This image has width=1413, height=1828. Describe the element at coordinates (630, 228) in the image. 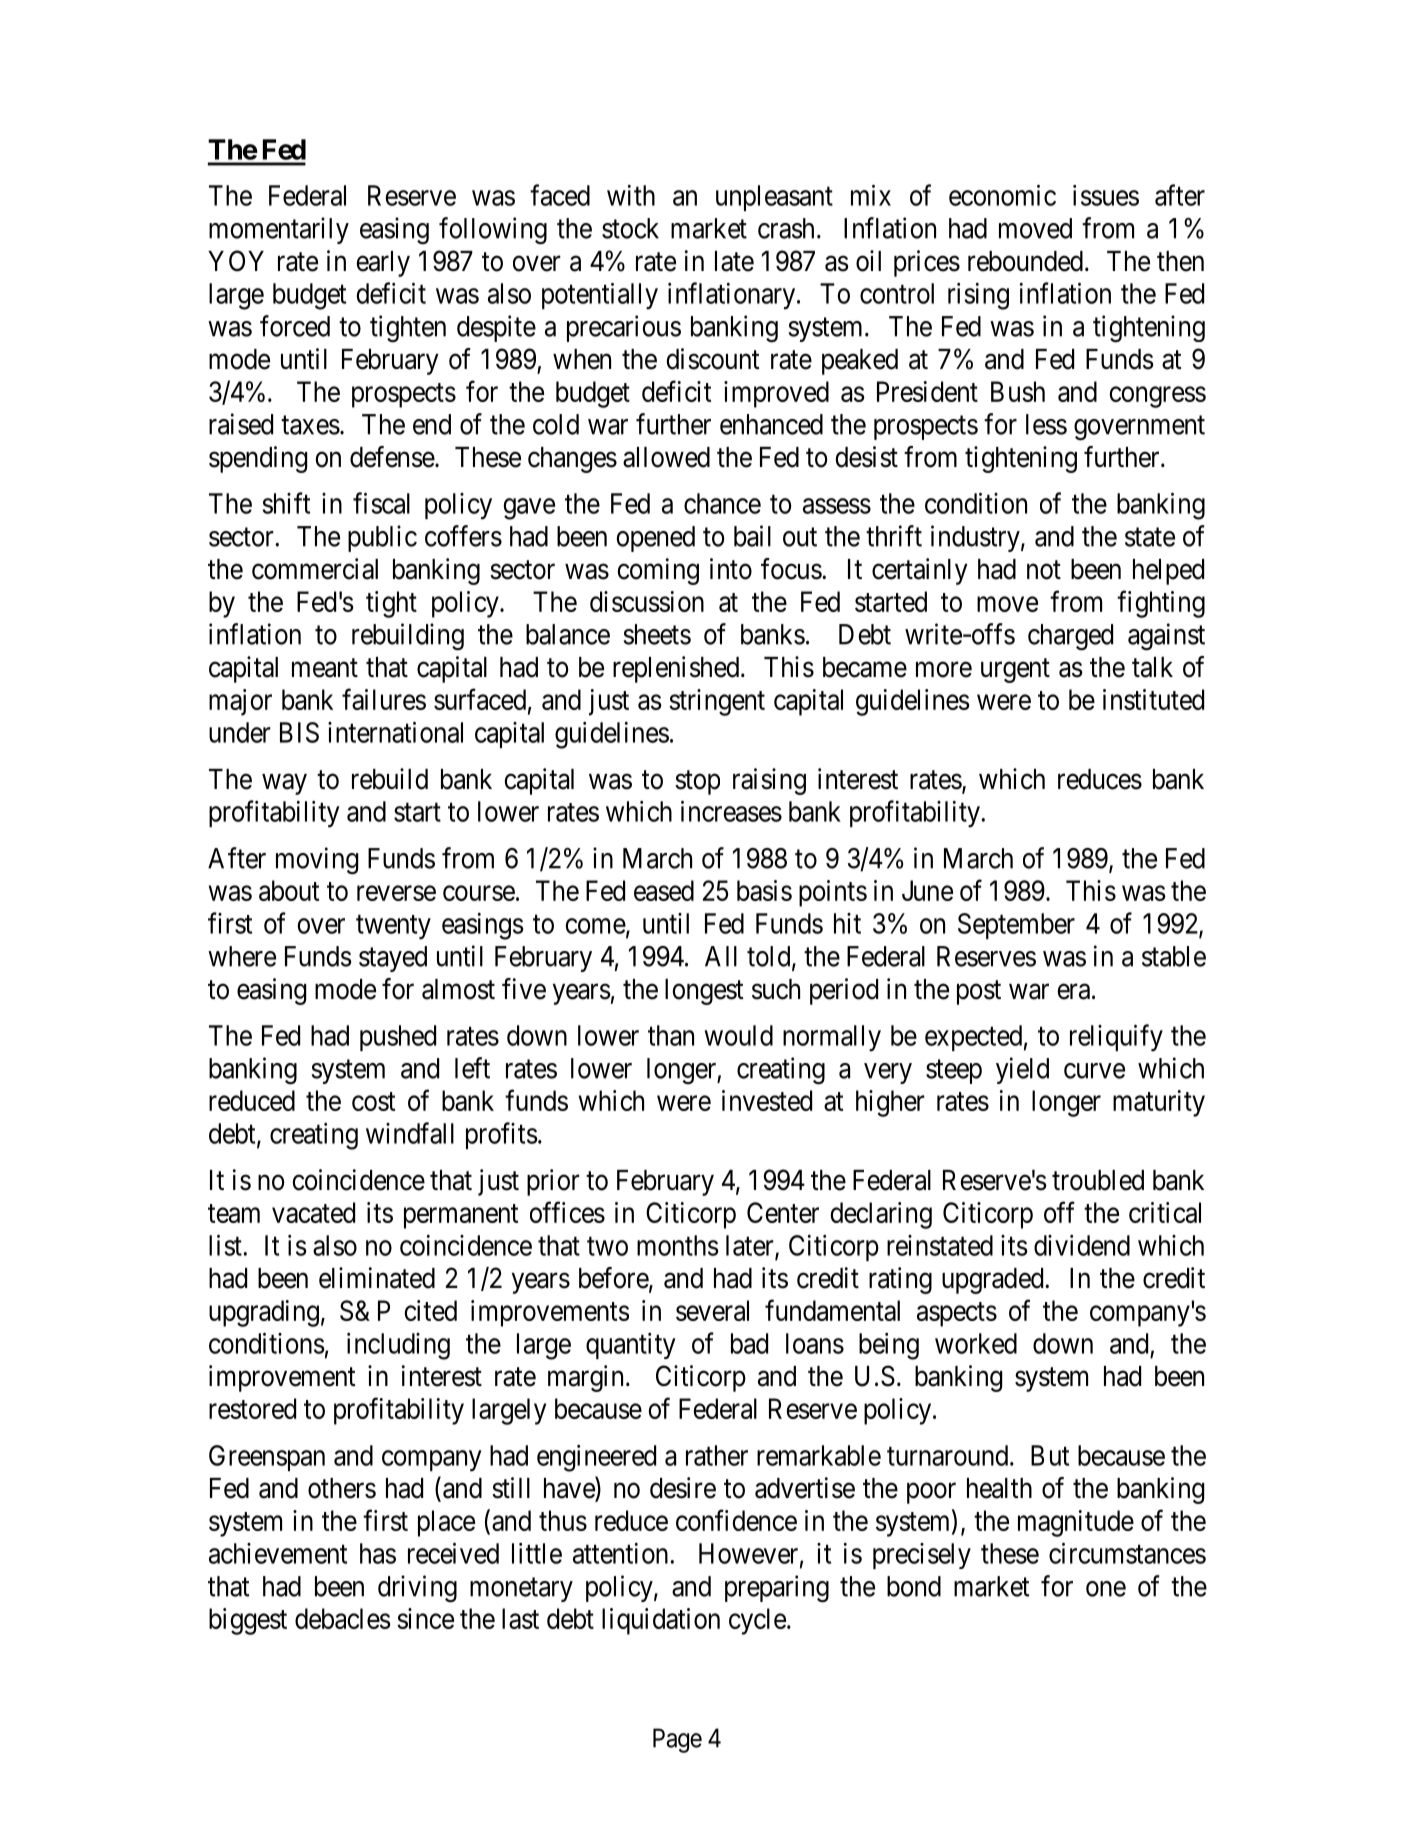

I see `stock` at that location.
